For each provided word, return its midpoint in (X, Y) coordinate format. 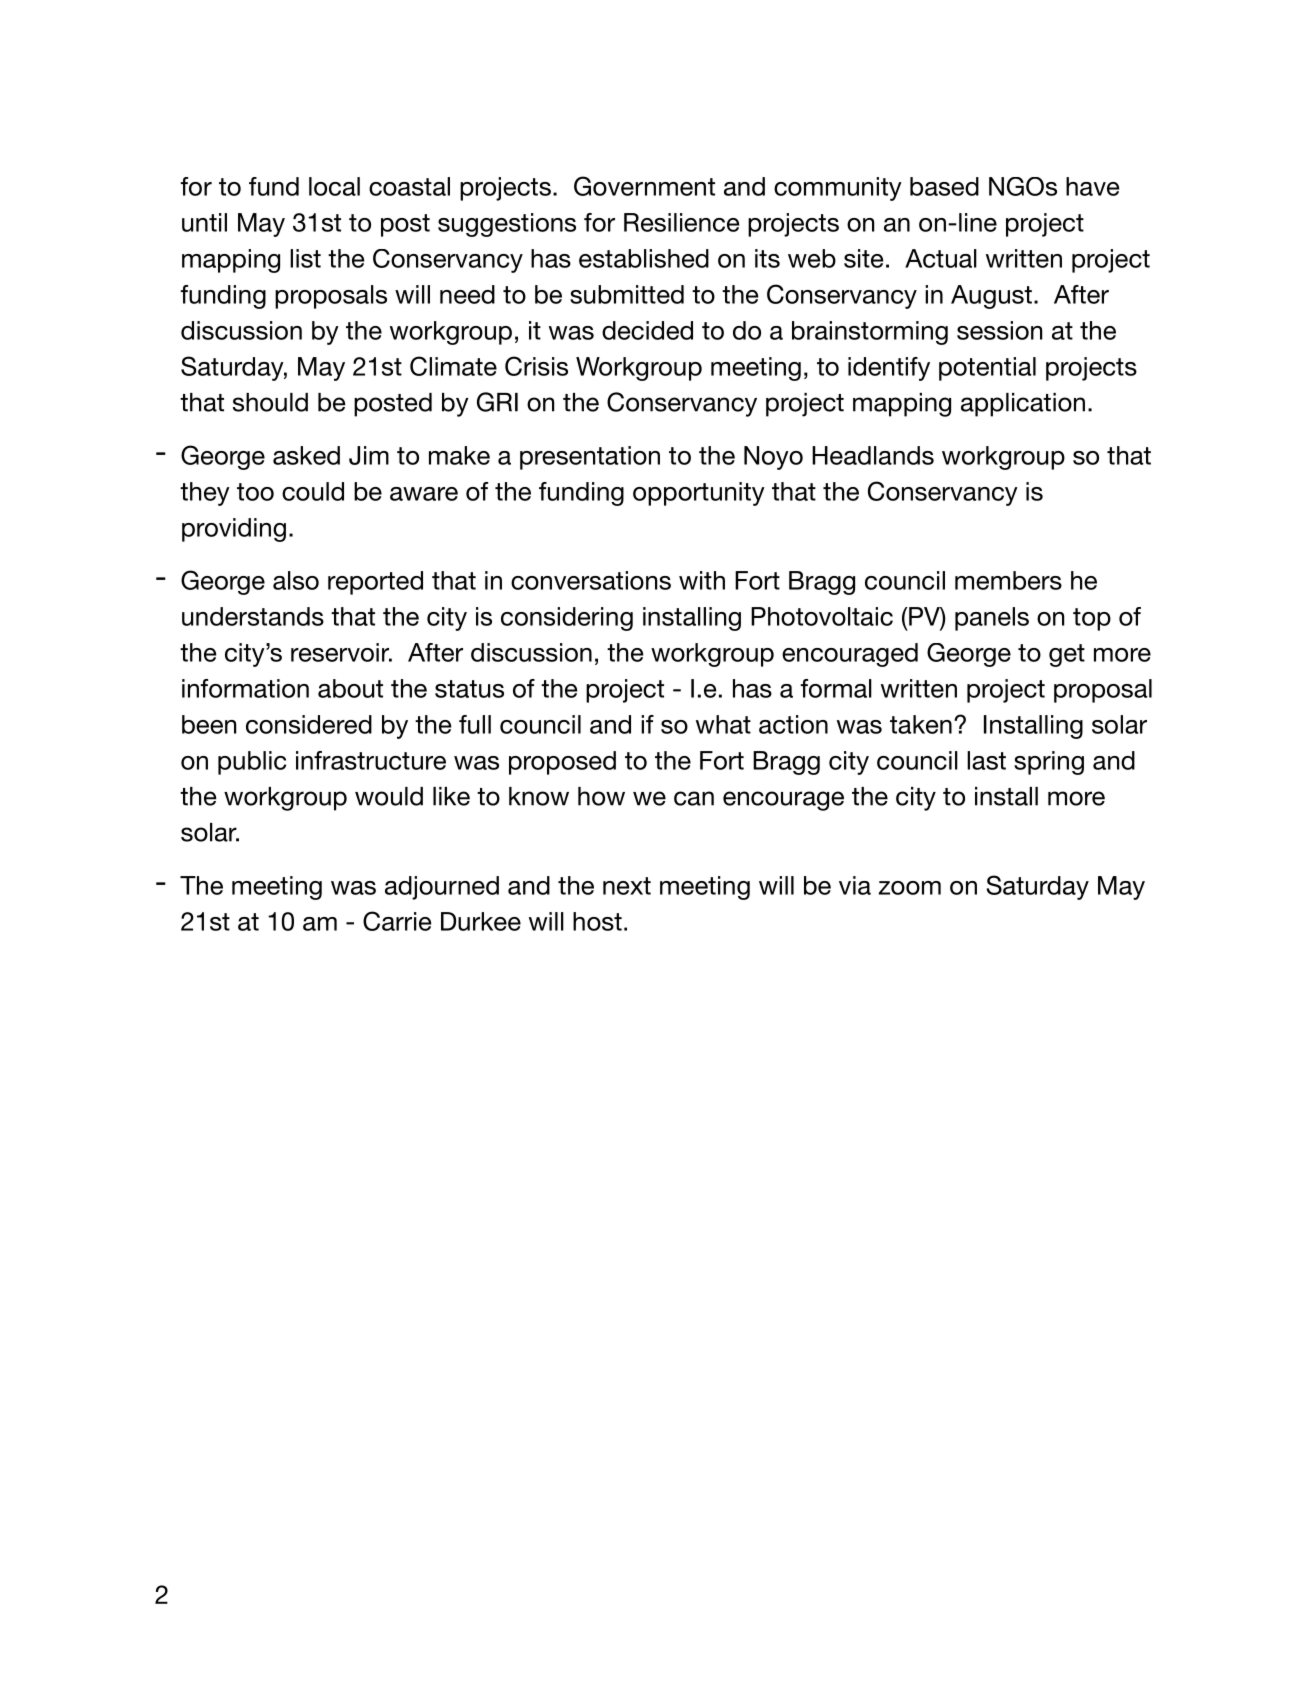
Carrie (397, 921)
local (334, 186)
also (296, 580)
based (944, 186)
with (702, 580)
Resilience (682, 222)
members (1008, 580)
